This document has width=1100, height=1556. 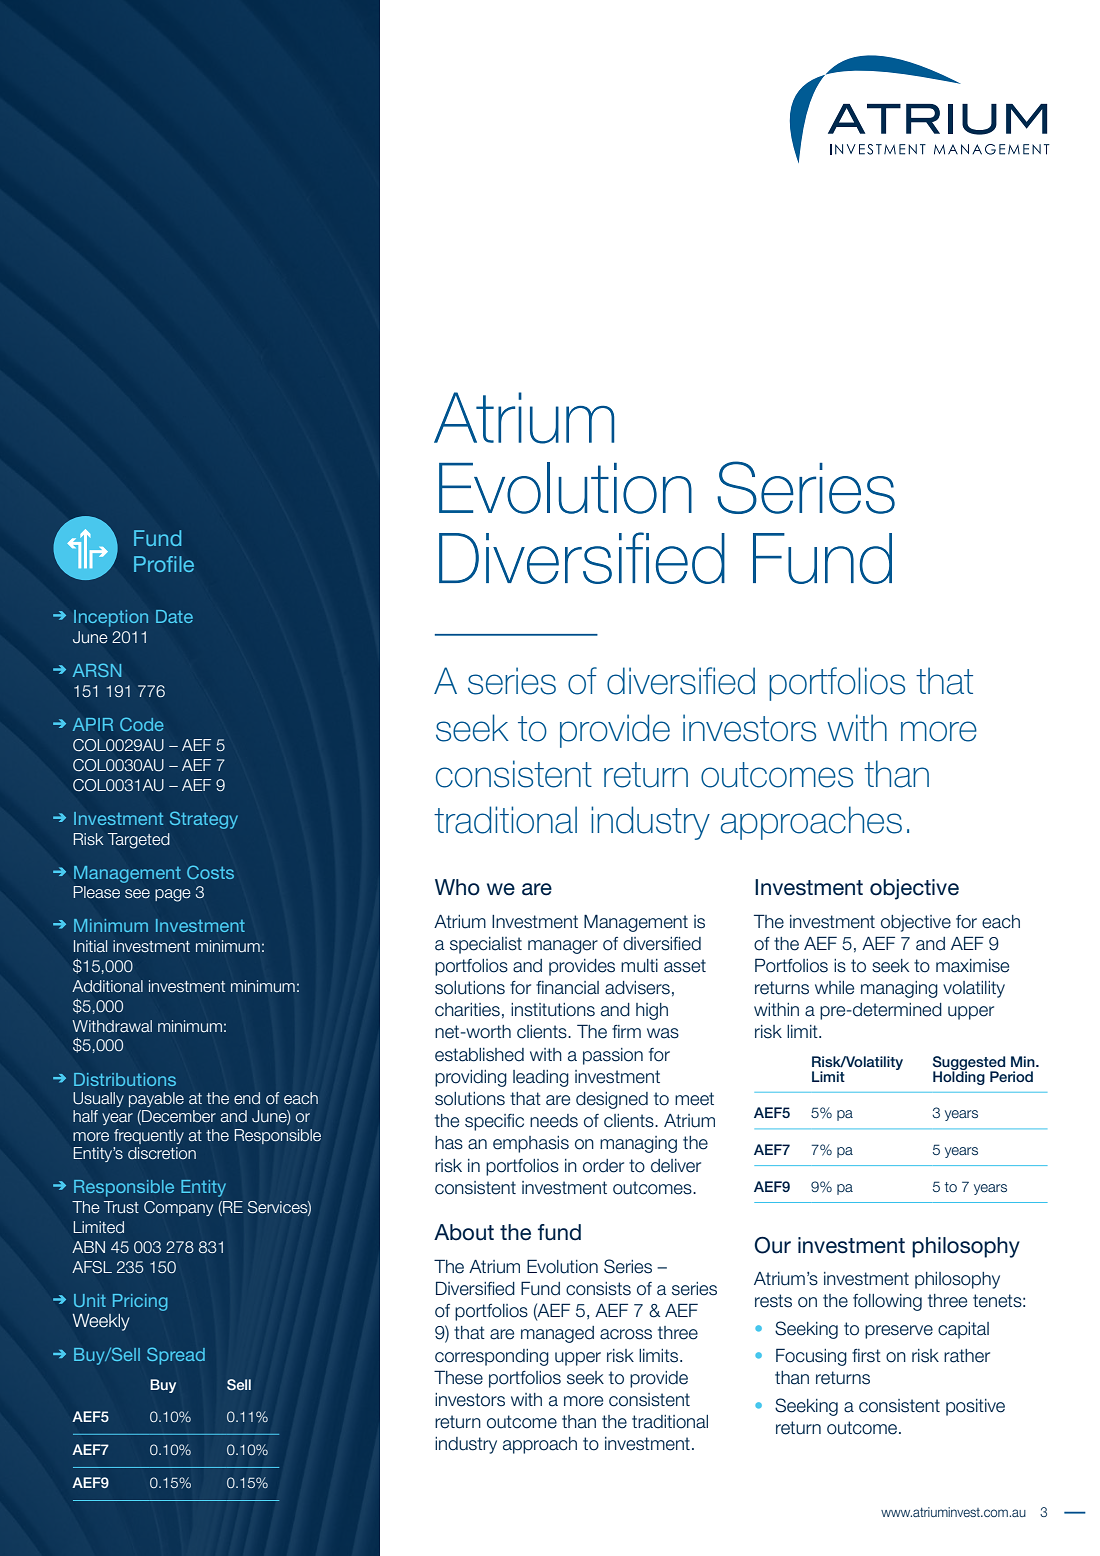 What do you see at coordinates (164, 564) in the document?
I see `Profile` at bounding box center [164, 564].
